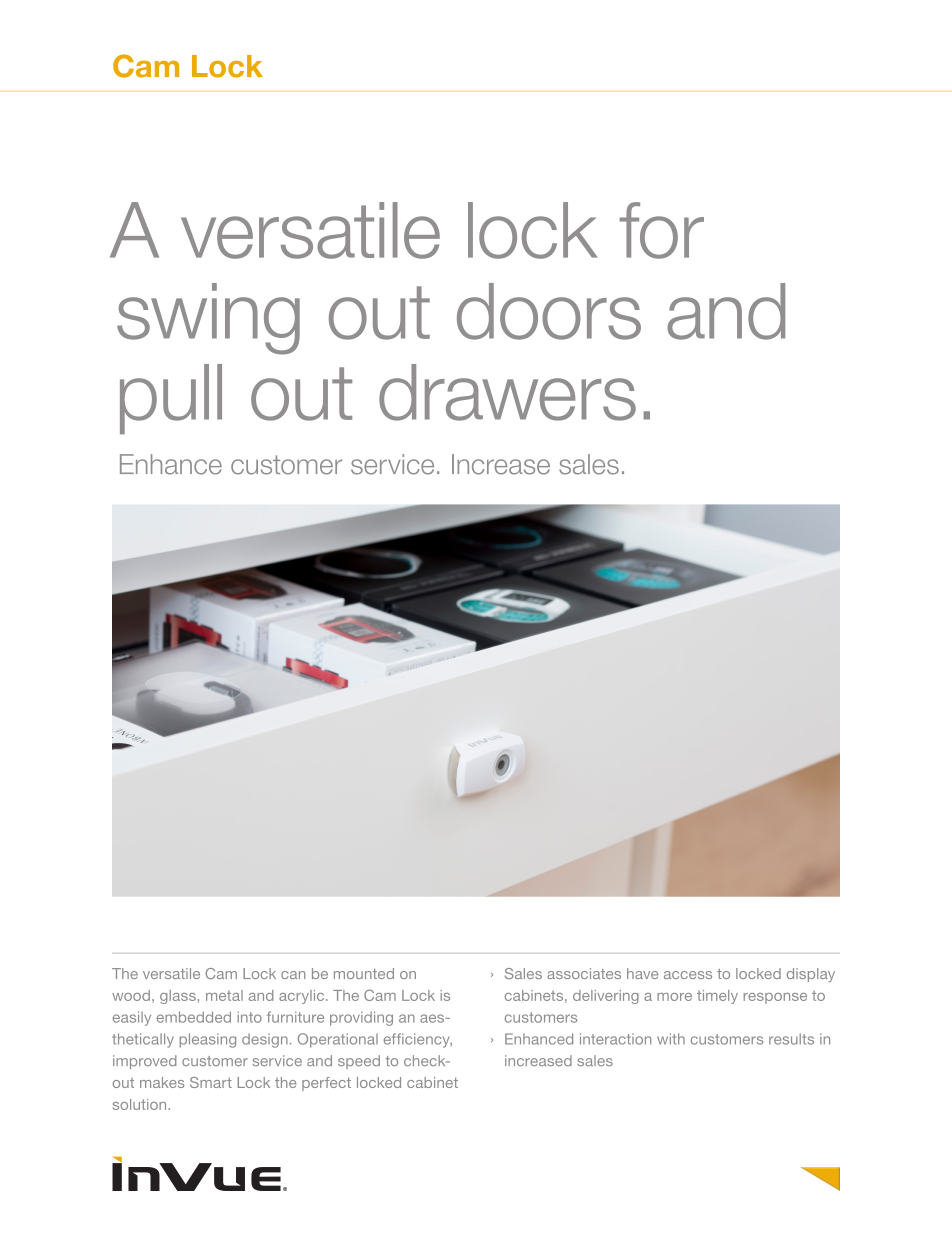 The width and height of the screenshot is (952, 1233). Describe the element at coordinates (549, 311) in the screenshot. I see `doors` at that location.
